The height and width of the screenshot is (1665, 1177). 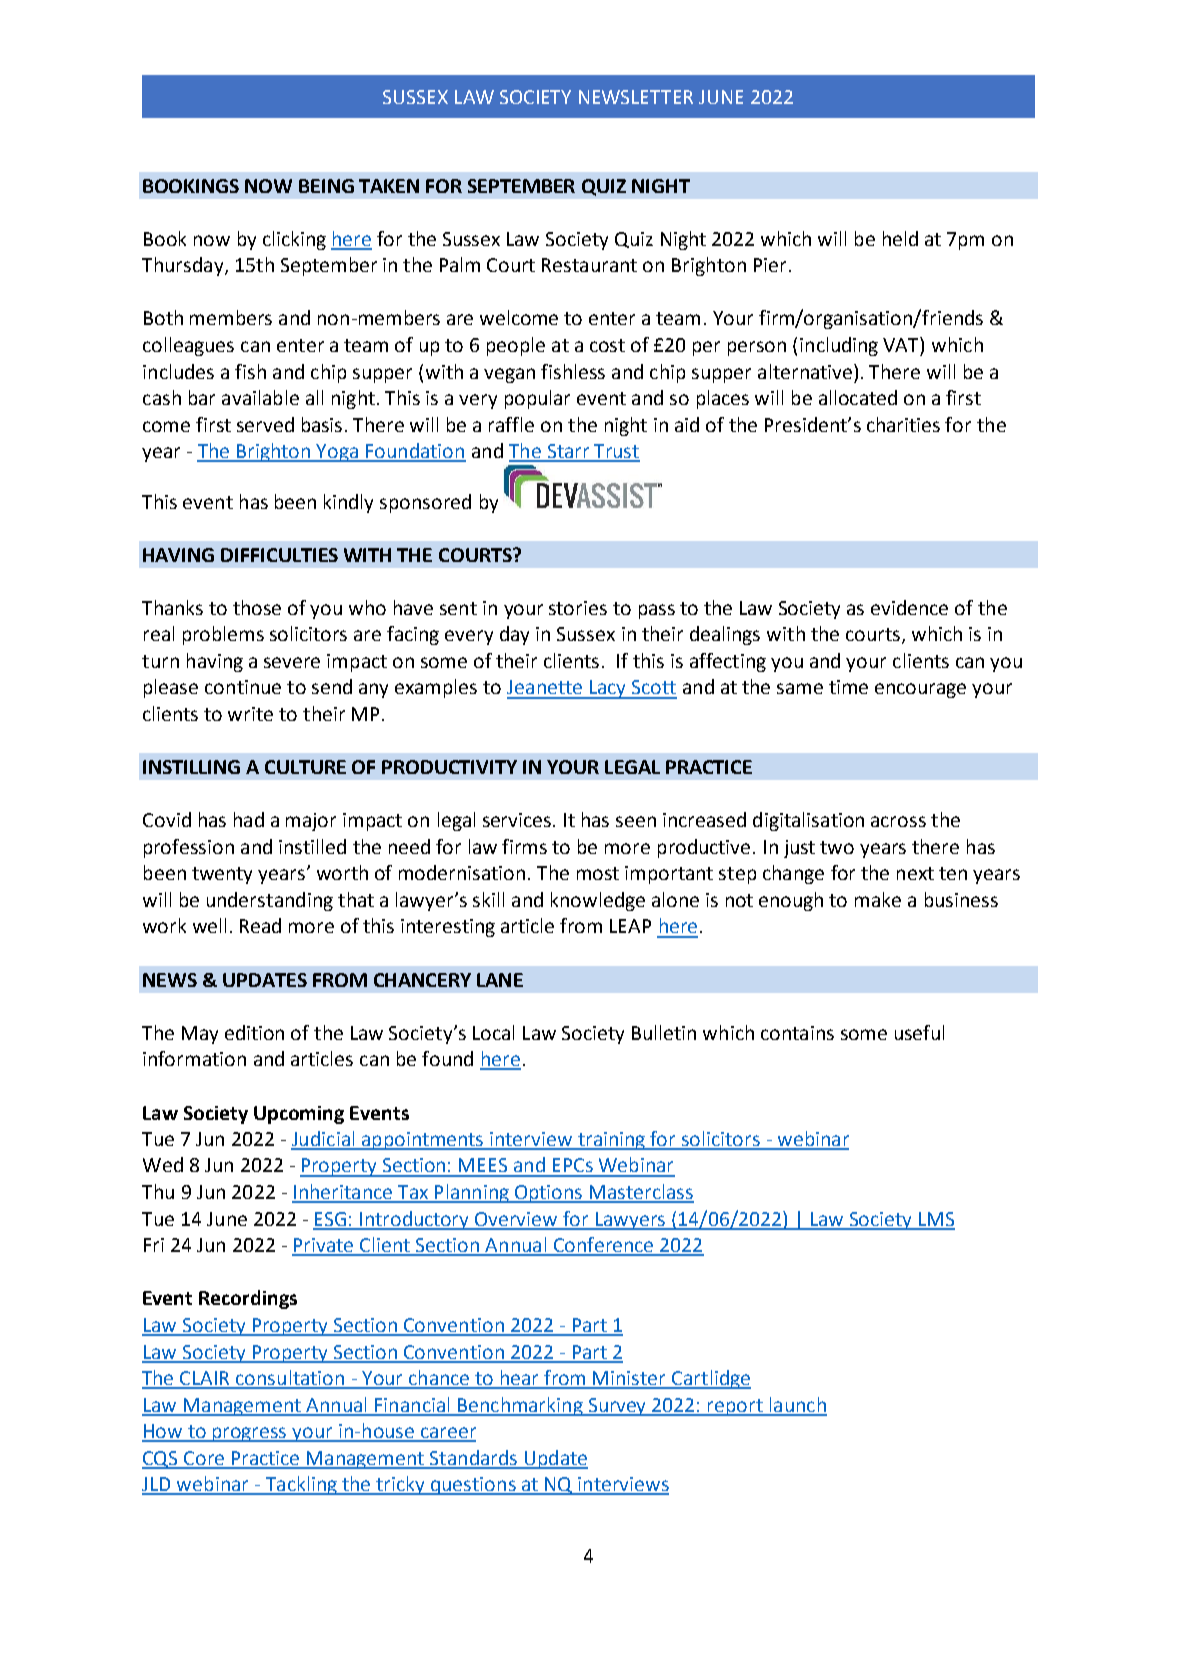 I want to click on services, so click(x=518, y=820).
